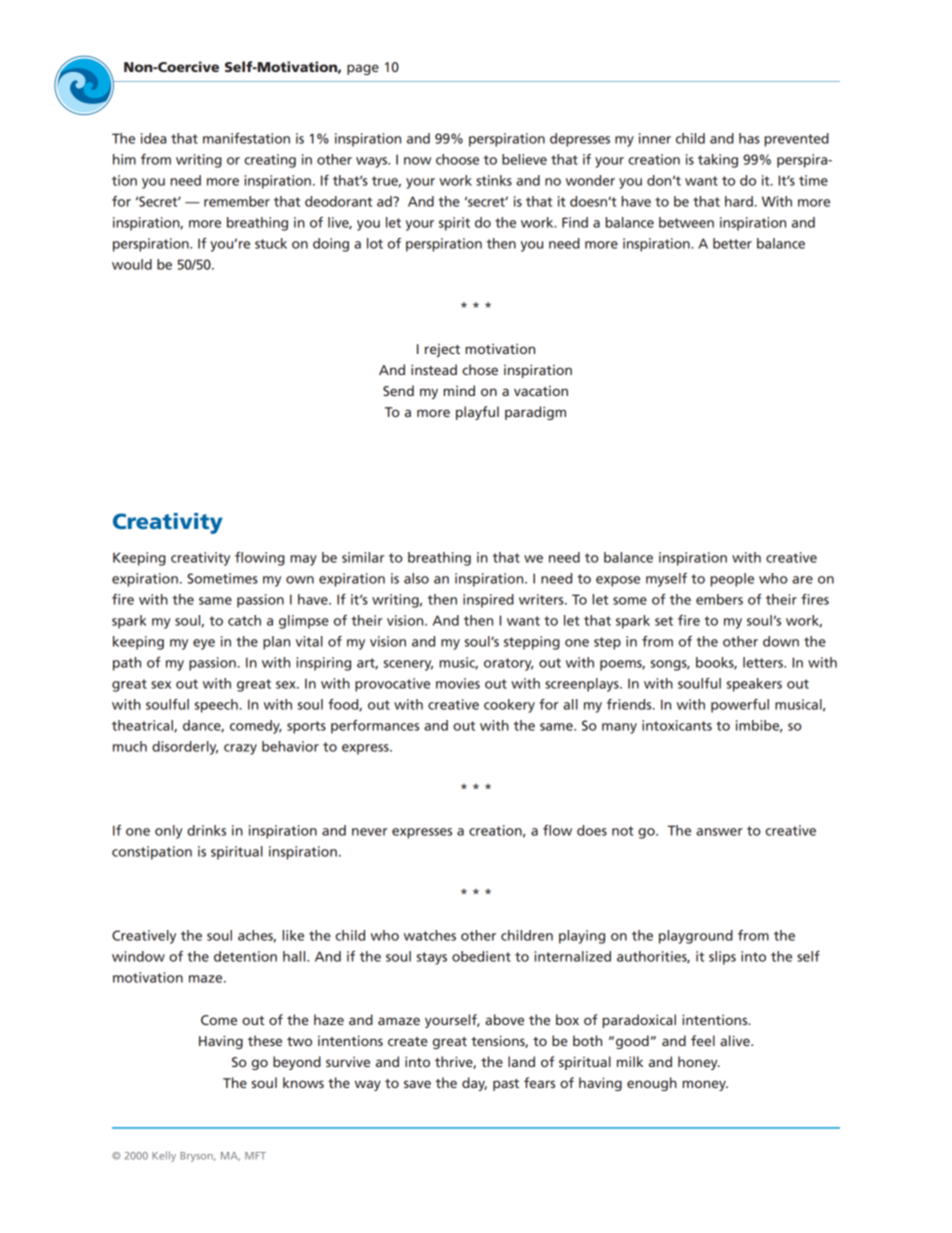  I want to click on better, so click(732, 243).
